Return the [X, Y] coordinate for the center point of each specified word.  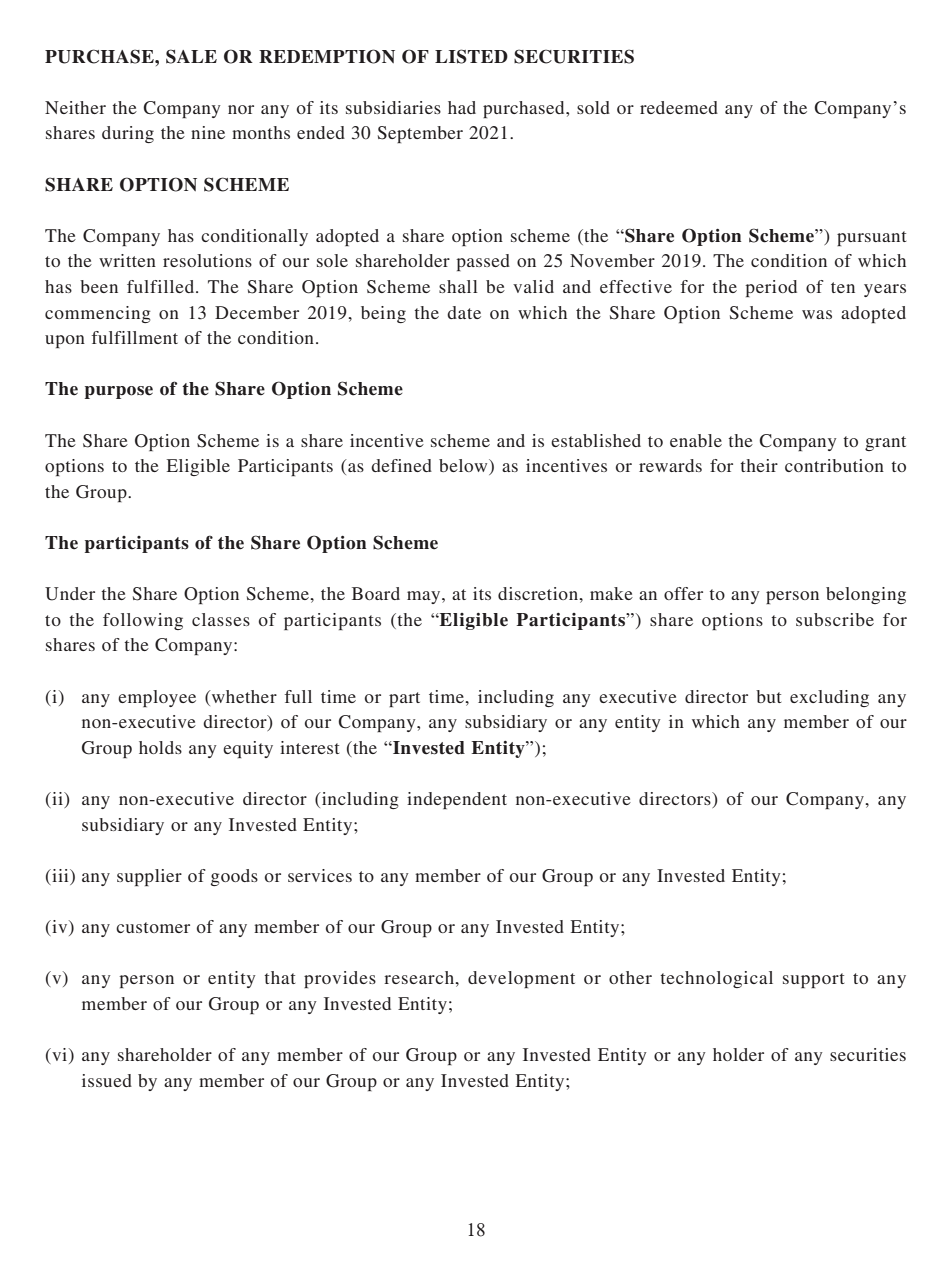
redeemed [679, 107]
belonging [866, 595]
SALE [191, 56]
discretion [539, 593]
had [462, 107]
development [521, 979]
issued [107, 1080]
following [143, 621]
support [813, 980]
